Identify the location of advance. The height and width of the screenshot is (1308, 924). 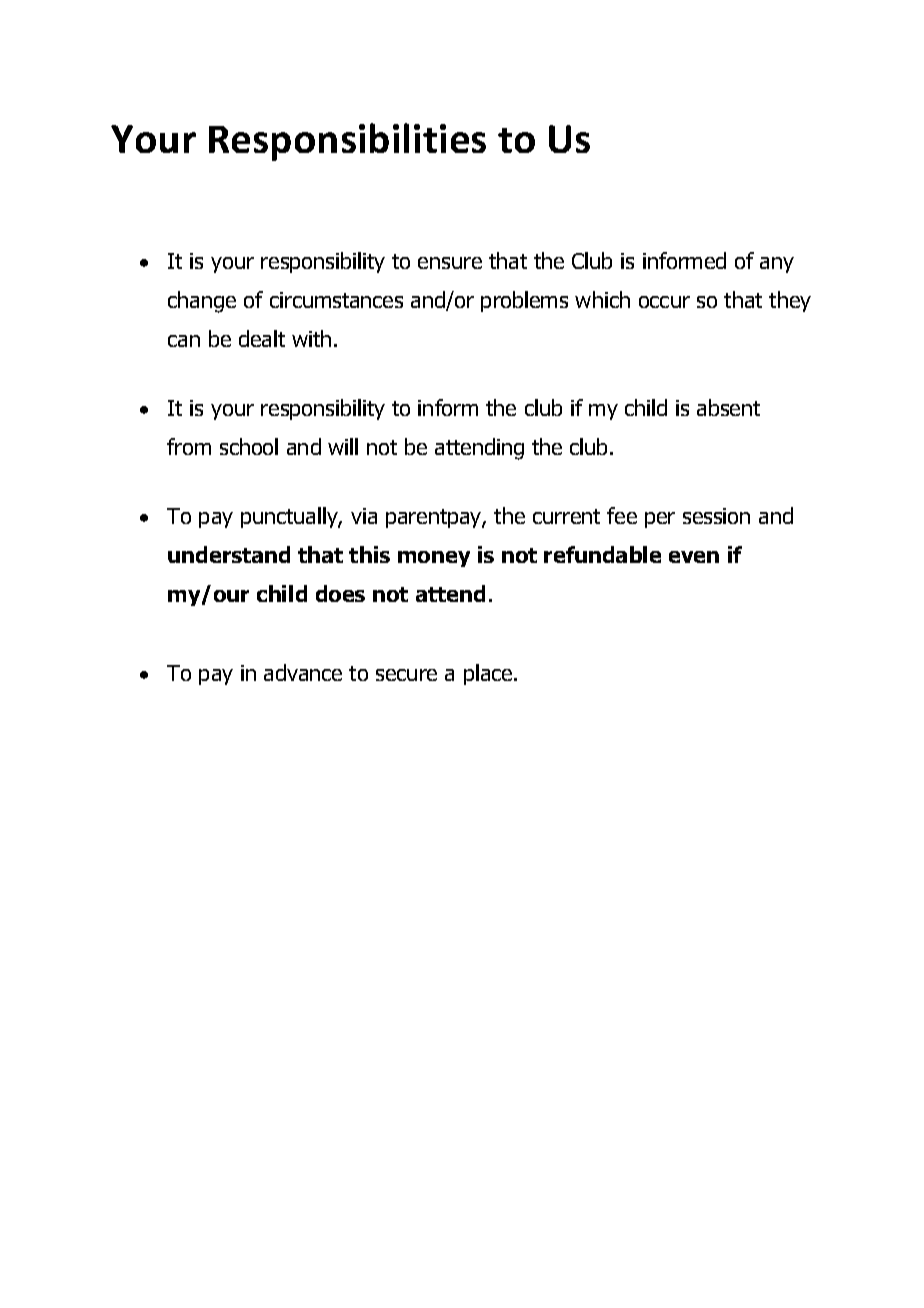
(303, 672).
